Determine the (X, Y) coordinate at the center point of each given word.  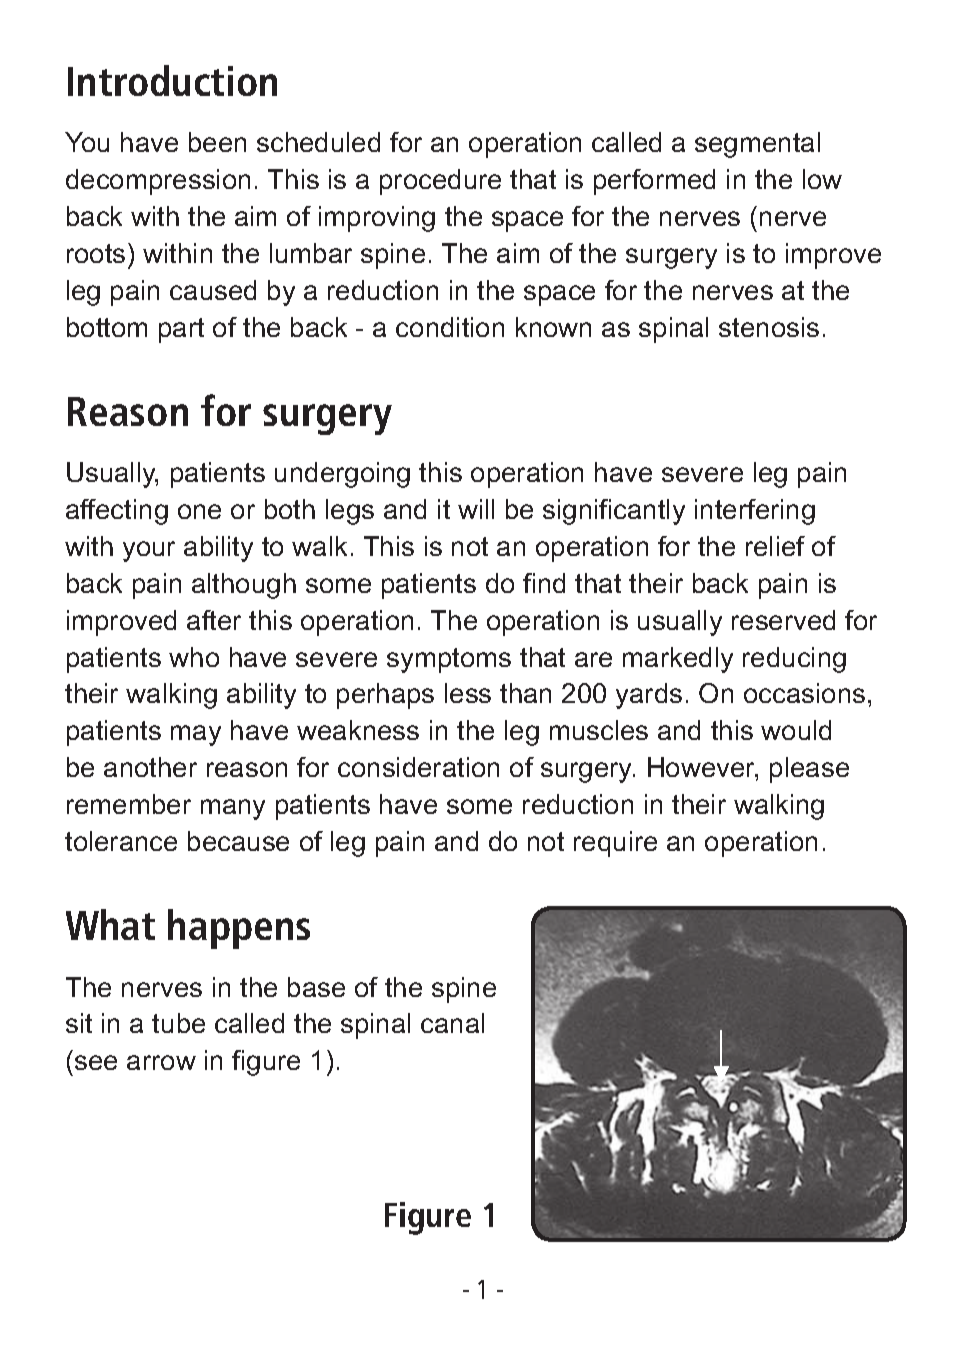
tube (178, 1023)
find (544, 583)
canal (452, 1023)
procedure (440, 182)
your (149, 551)
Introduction (172, 80)
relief (775, 546)
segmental (757, 145)
